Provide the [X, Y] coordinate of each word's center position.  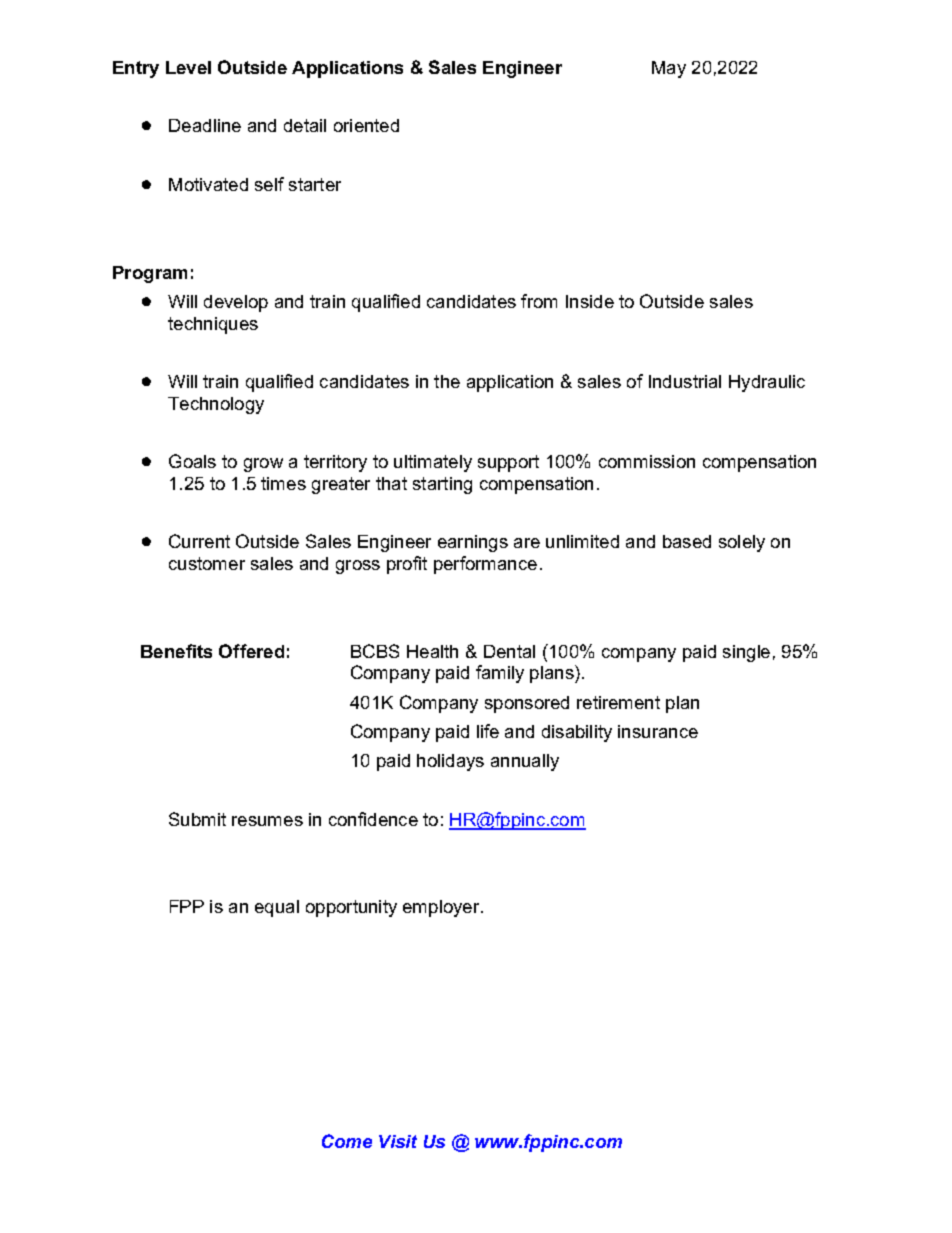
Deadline [205, 125]
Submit [197, 819]
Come [347, 1141]
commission [647, 461]
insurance [658, 731]
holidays [450, 762]
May [669, 69]
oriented [366, 125]
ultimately [433, 463]
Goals [192, 461]
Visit [398, 1141]
